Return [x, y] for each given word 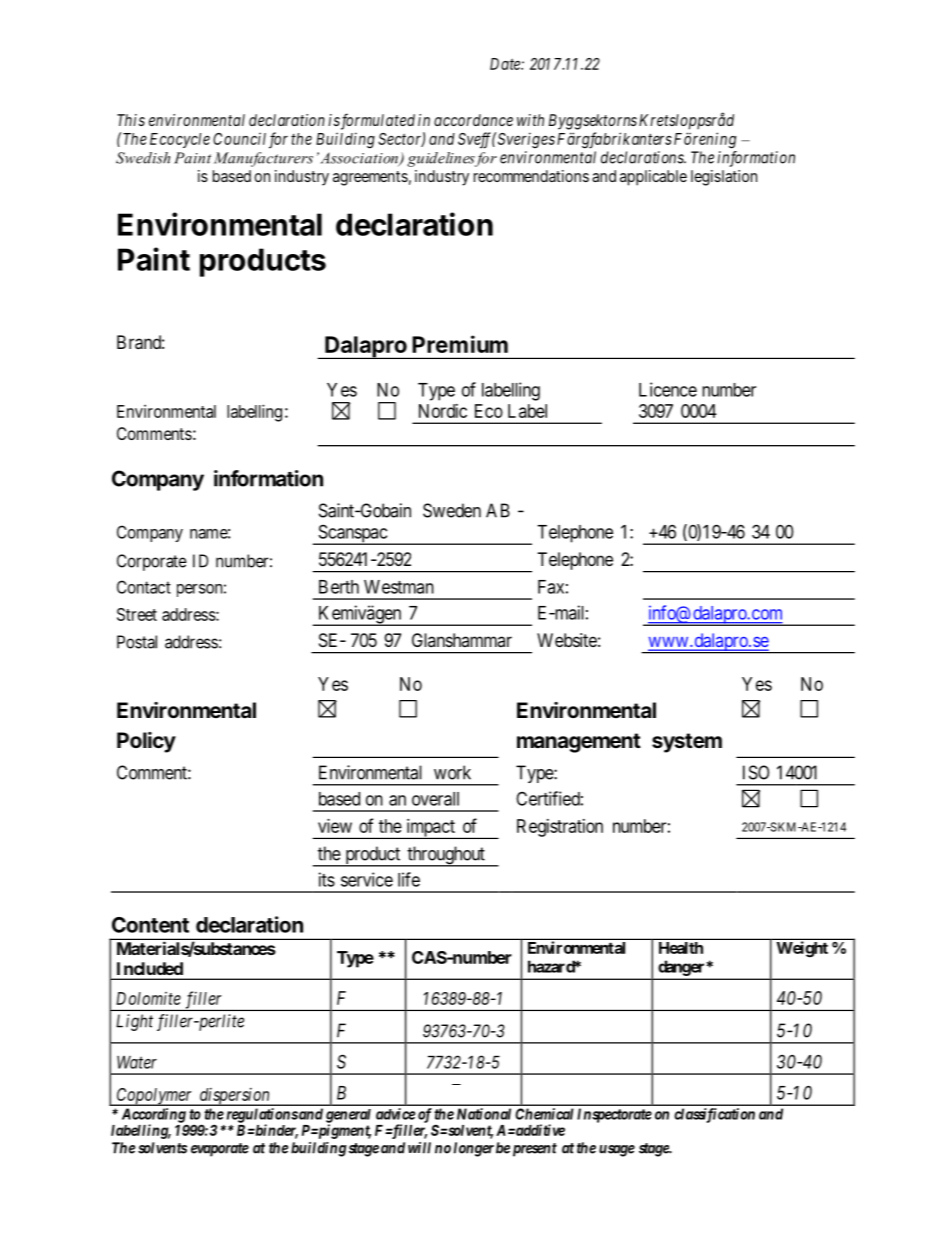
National [484, 1114]
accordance [473, 120]
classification [714, 1115]
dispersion [234, 1097]
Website [567, 640]
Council [239, 138]
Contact [144, 587]
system [687, 743]
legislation [724, 178]
